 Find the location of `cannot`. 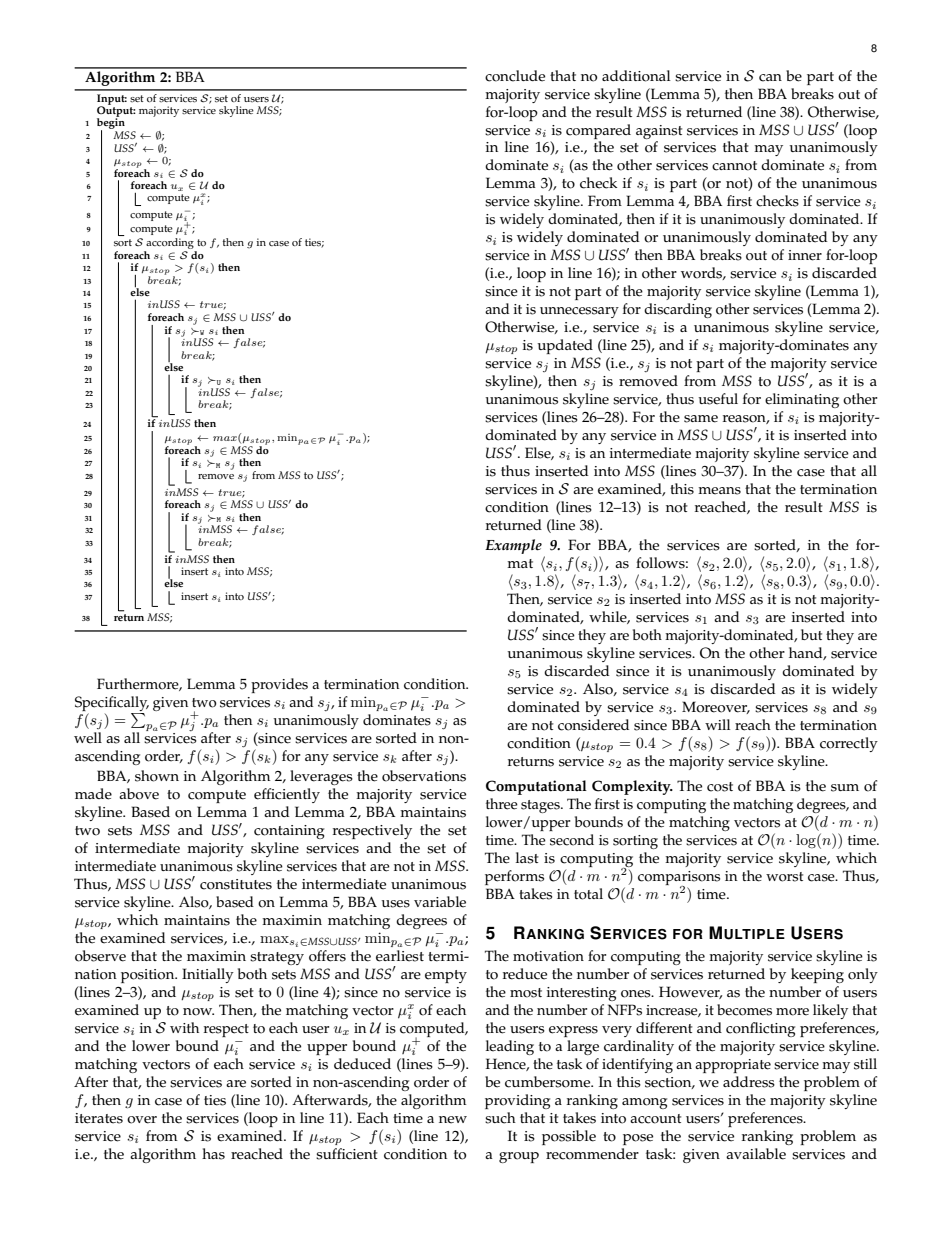

cannot is located at coordinates (734, 166).
